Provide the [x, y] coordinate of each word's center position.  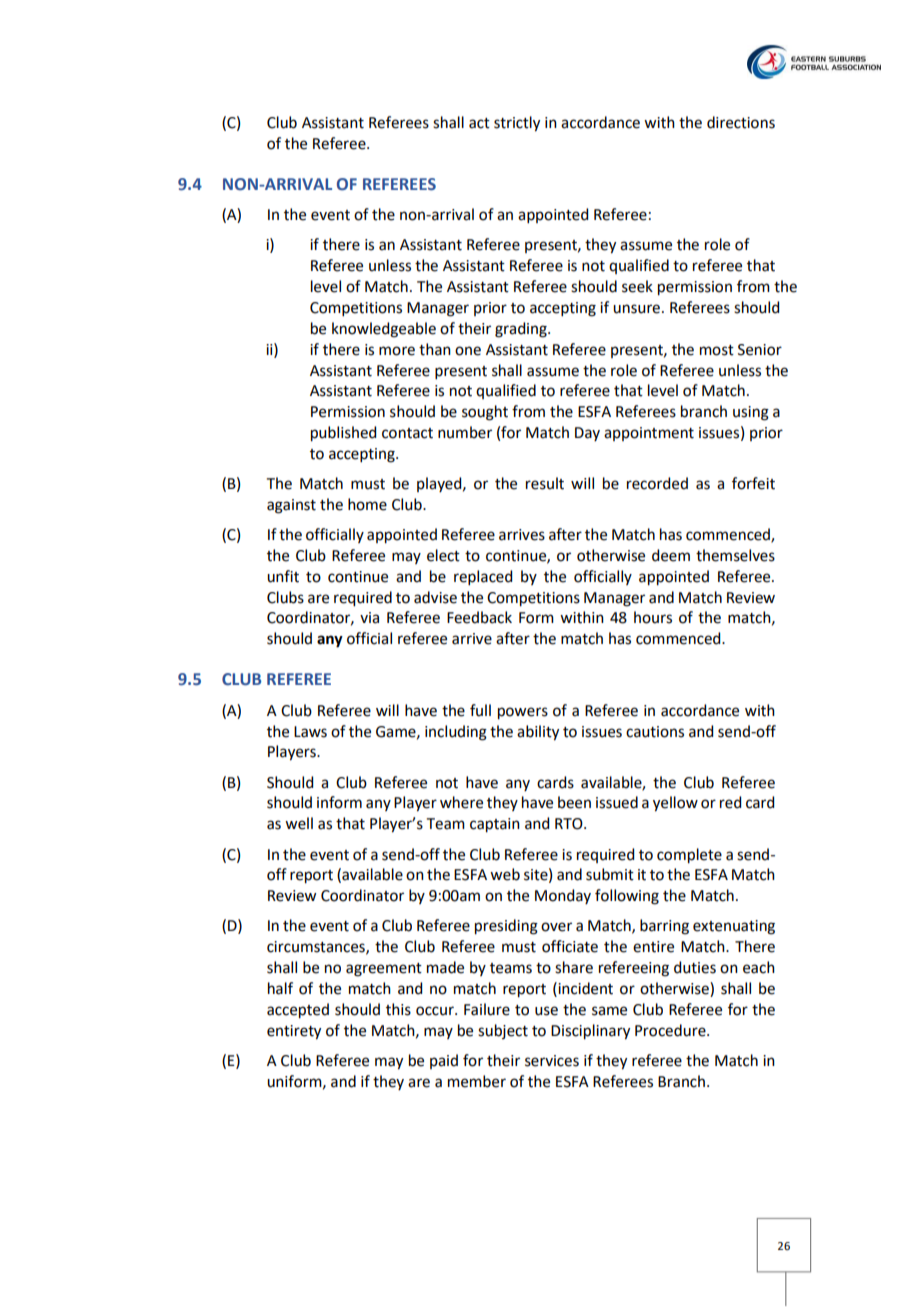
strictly [517, 124]
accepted [298, 1011]
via [369, 618]
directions [741, 122]
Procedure [671, 1030]
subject [503, 1031]
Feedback [479, 617]
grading [522, 330]
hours [653, 617]
